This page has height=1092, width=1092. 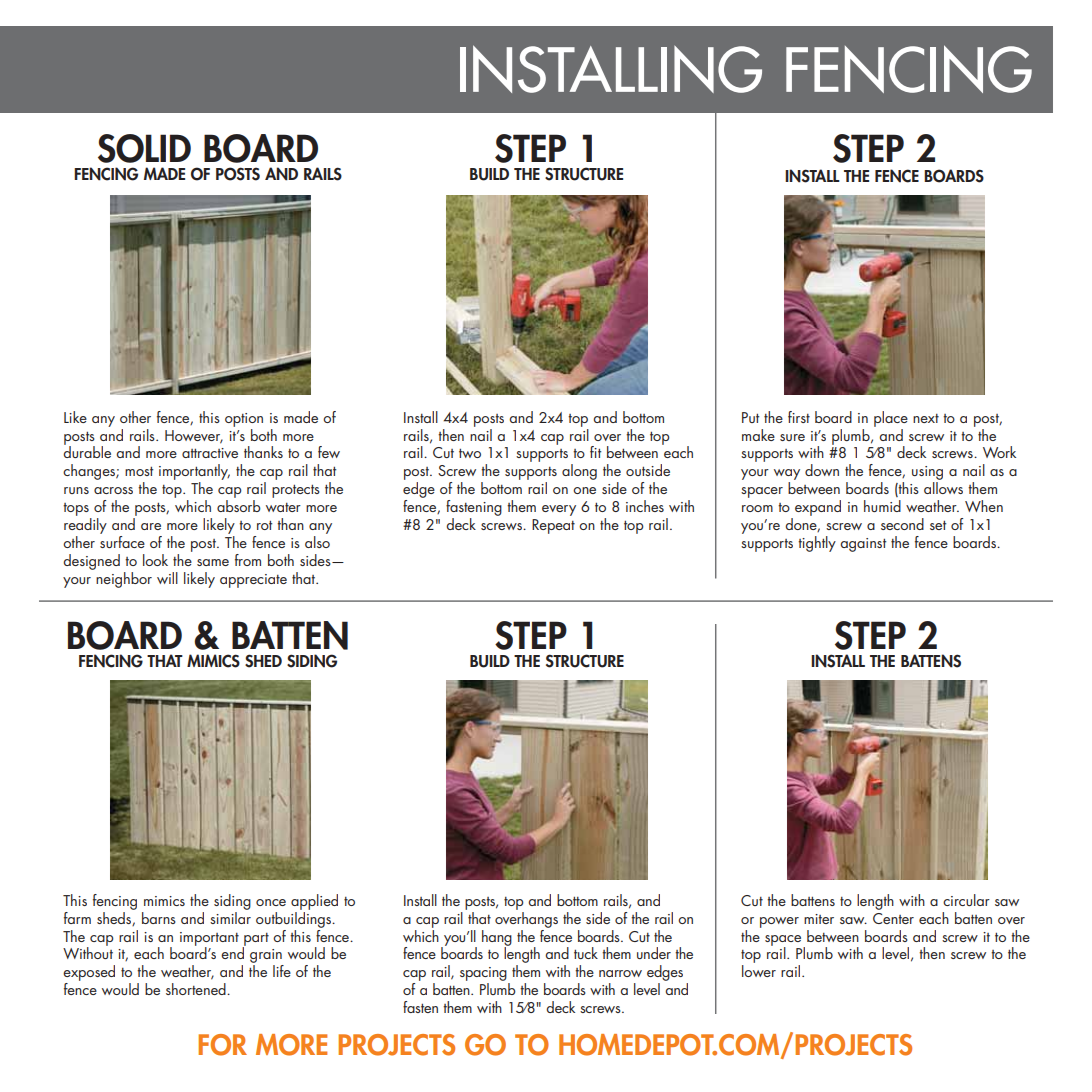 What do you see at coordinates (891, 419) in the page?
I see `place` at bounding box center [891, 419].
